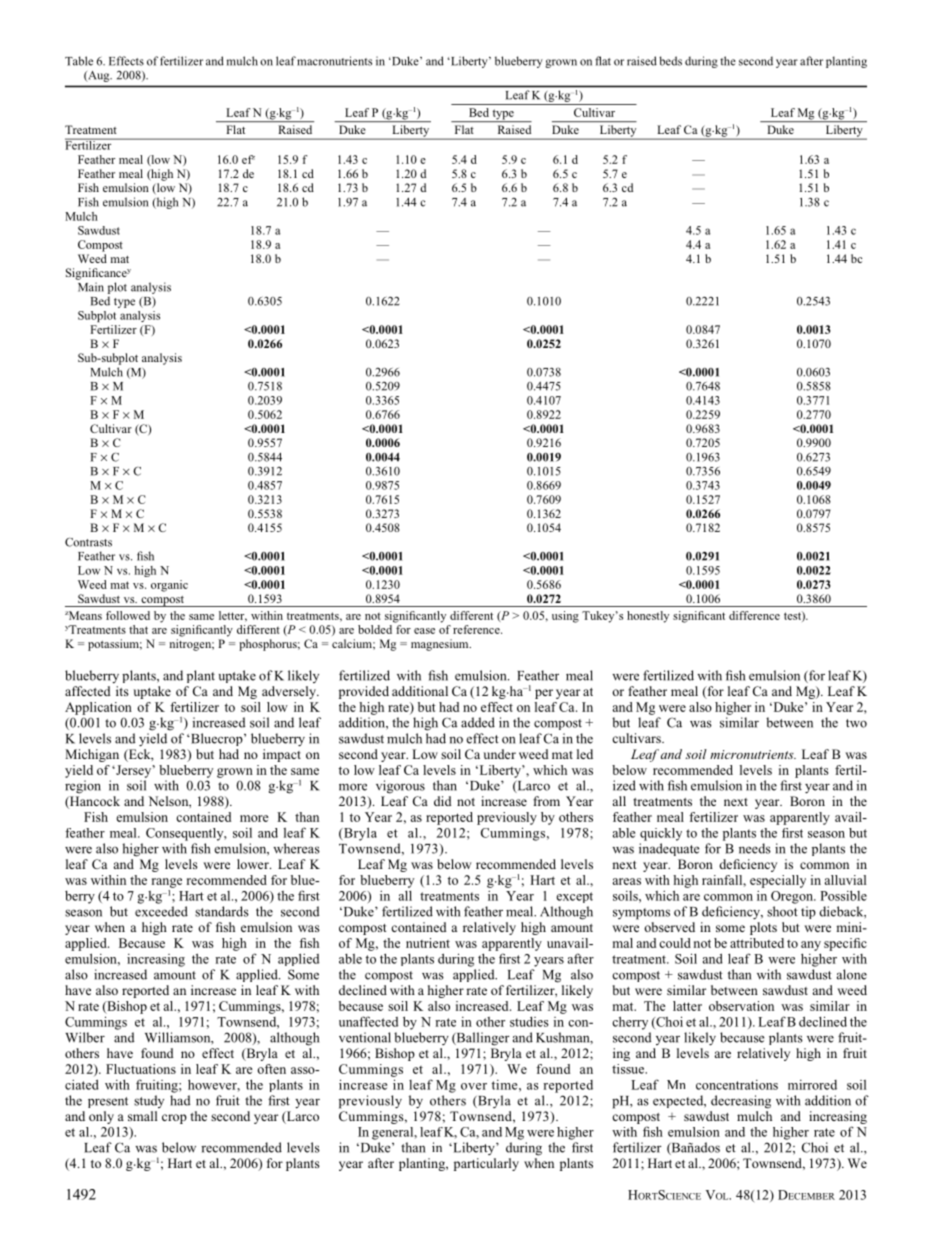  Describe the element at coordinates (88, 542) in the document. I see `Contrasts` at that location.
